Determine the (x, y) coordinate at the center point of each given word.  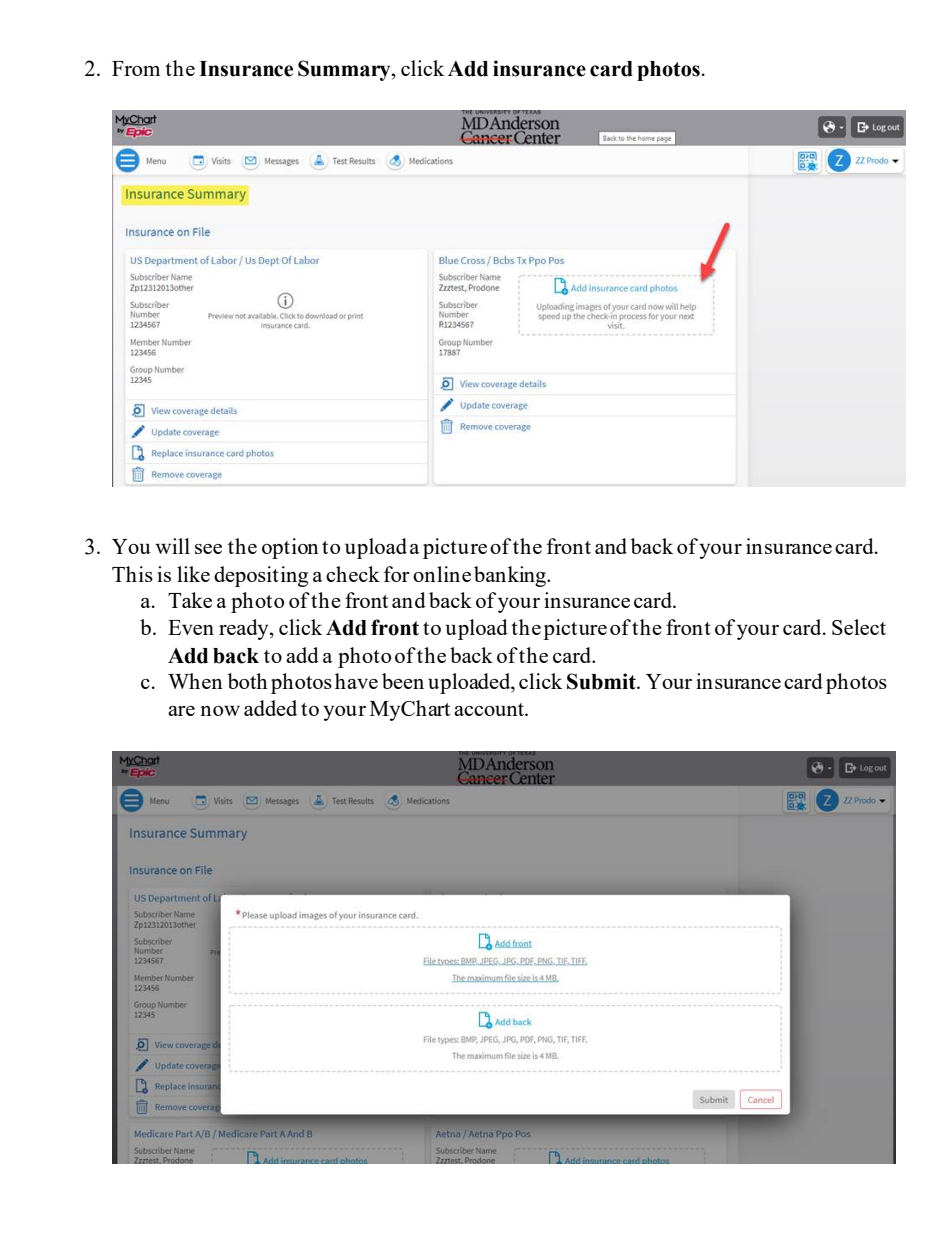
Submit (602, 681)
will (172, 546)
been (403, 681)
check (353, 574)
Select (859, 627)
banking (511, 576)
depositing (261, 576)
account (490, 709)
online (442, 574)
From (136, 68)
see (208, 549)
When (195, 681)
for (397, 574)
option (290, 548)
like (193, 574)
